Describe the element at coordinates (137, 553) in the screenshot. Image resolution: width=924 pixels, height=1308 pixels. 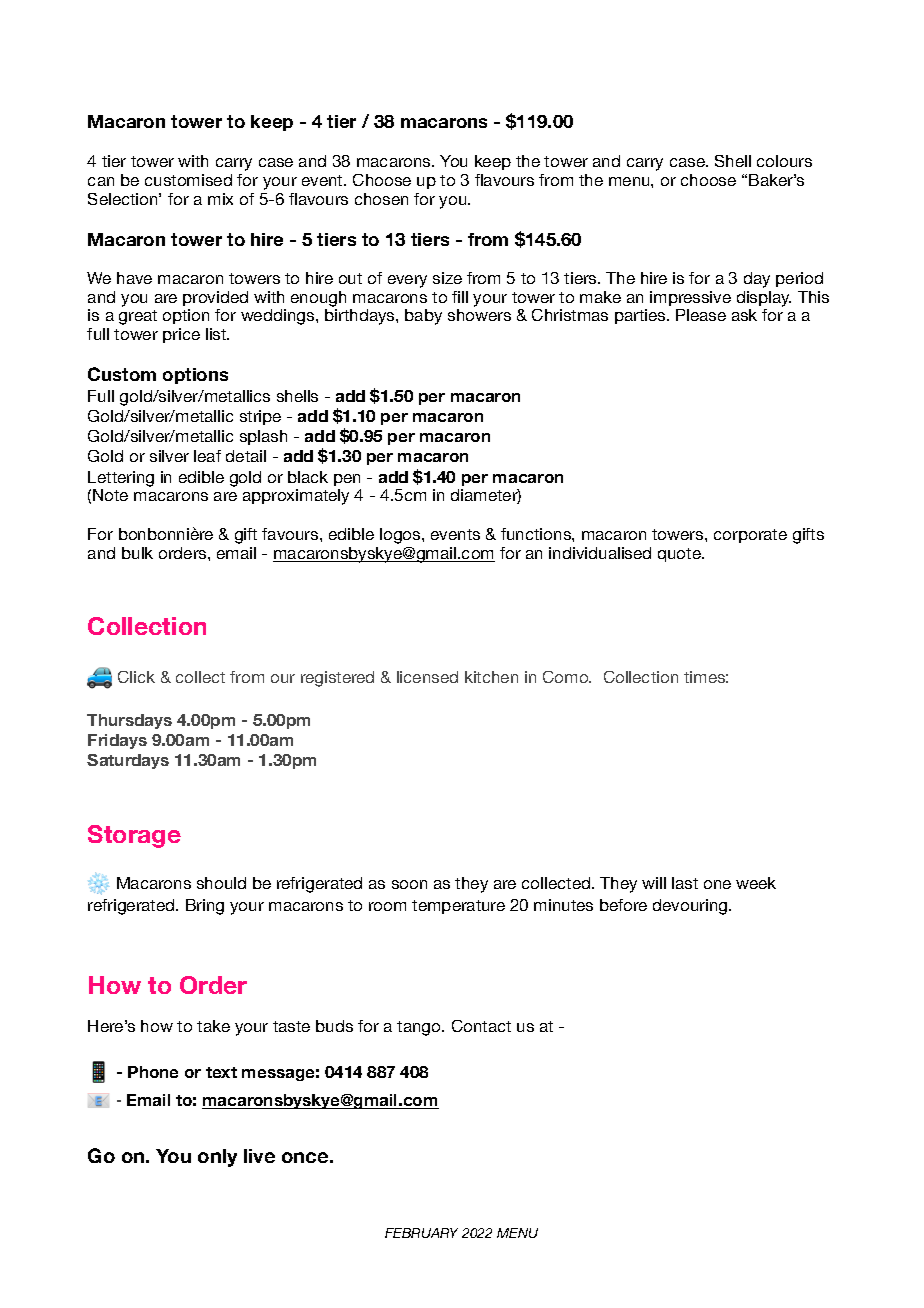
I see `bulk` at that location.
